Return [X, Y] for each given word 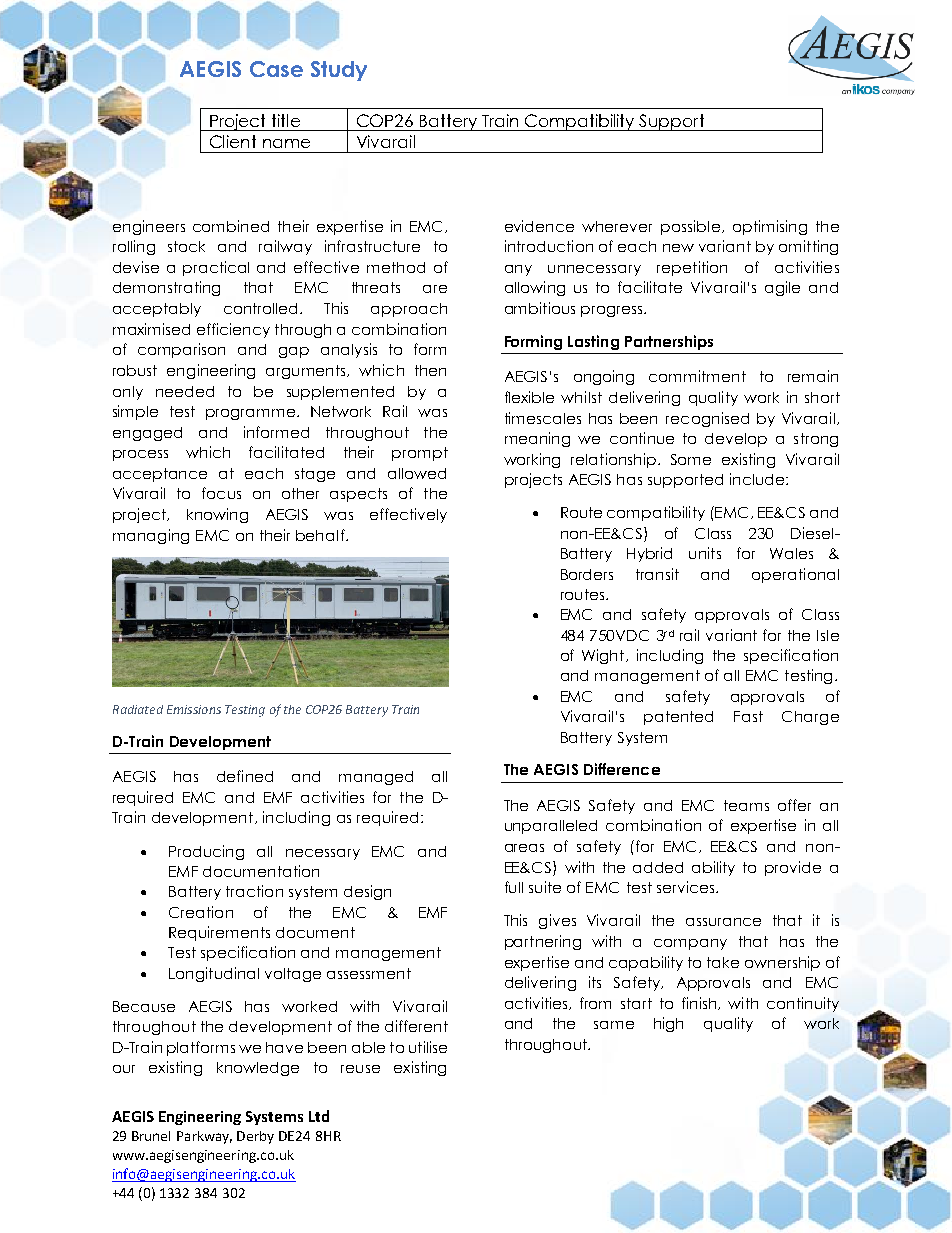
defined [245, 776]
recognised [707, 419]
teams [746, 805]
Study [339, 71]
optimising [770, 227]
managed [376, 778]
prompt [420, 454]
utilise [428, 1047]
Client [233, 141]
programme [252, 414]
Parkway [204, 1137]
